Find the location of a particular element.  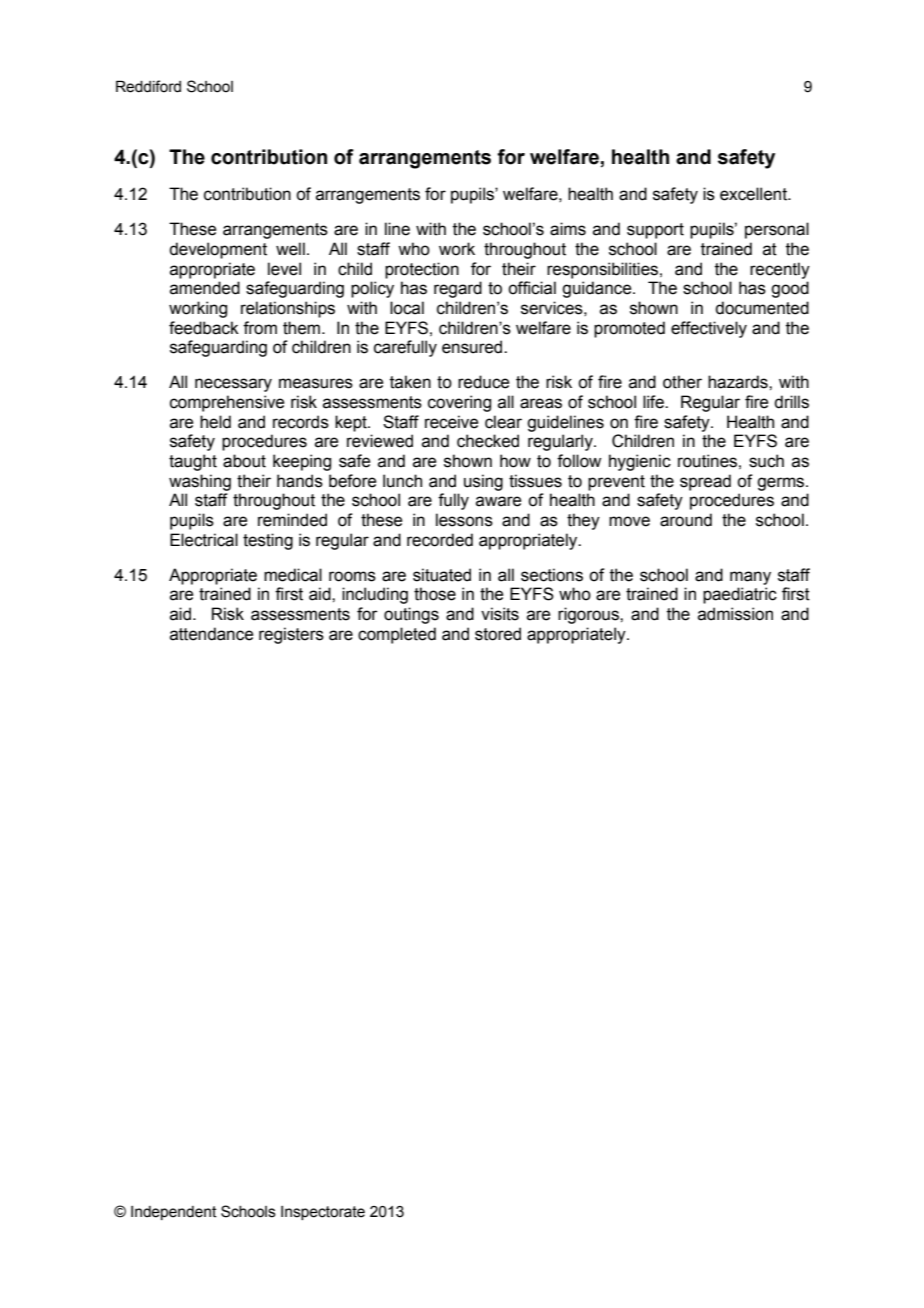

rigorous is located at coordinates (589, 615).
